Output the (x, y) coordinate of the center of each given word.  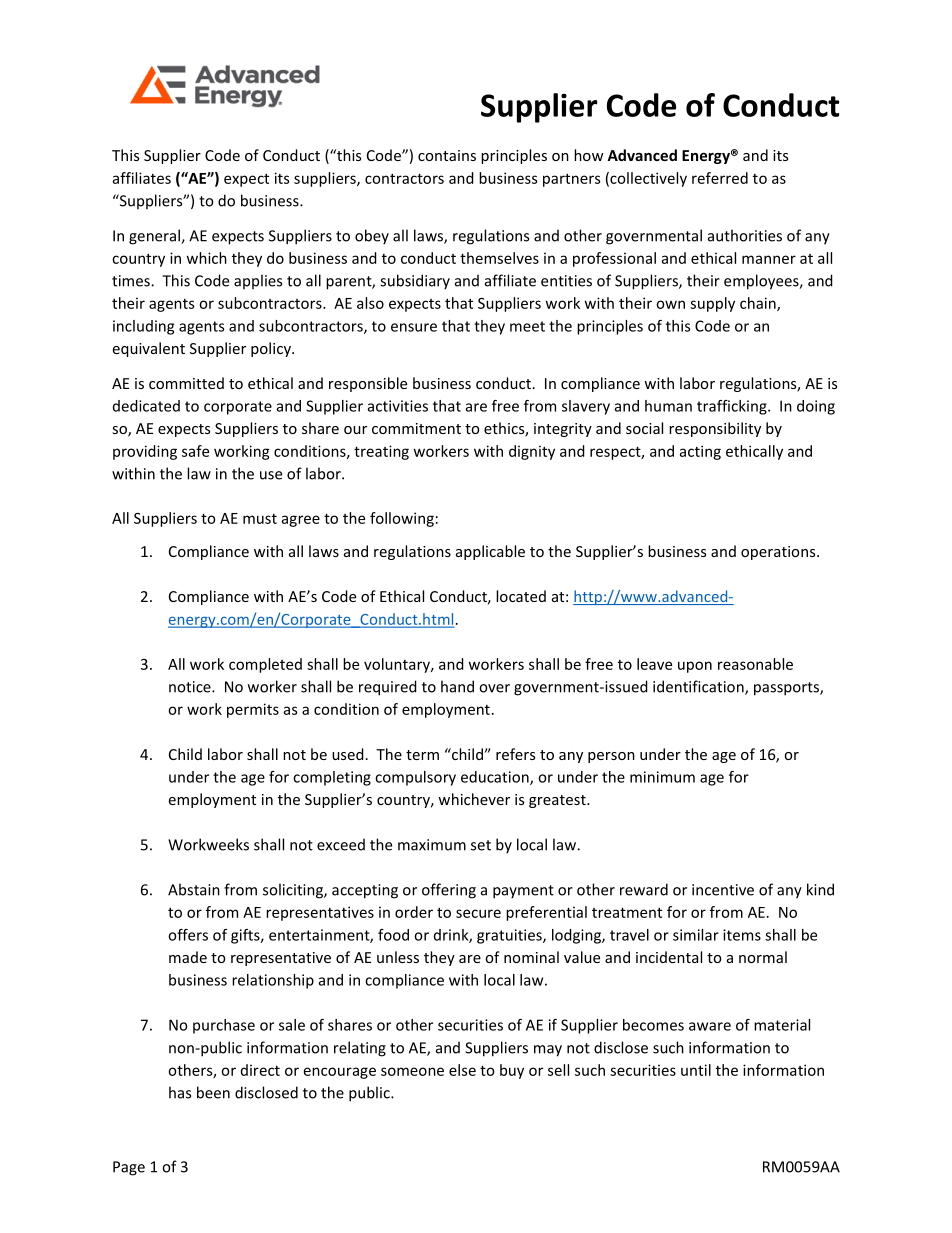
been (213, 1092)
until (696, 1070)
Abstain (194, 889)
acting (700, 452)
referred (720, 178)
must (260, 519)
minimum (662, 777)
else (462, 1070)
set (481, 845)
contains (447, 155)
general (155, 237)
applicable (490, 552)
